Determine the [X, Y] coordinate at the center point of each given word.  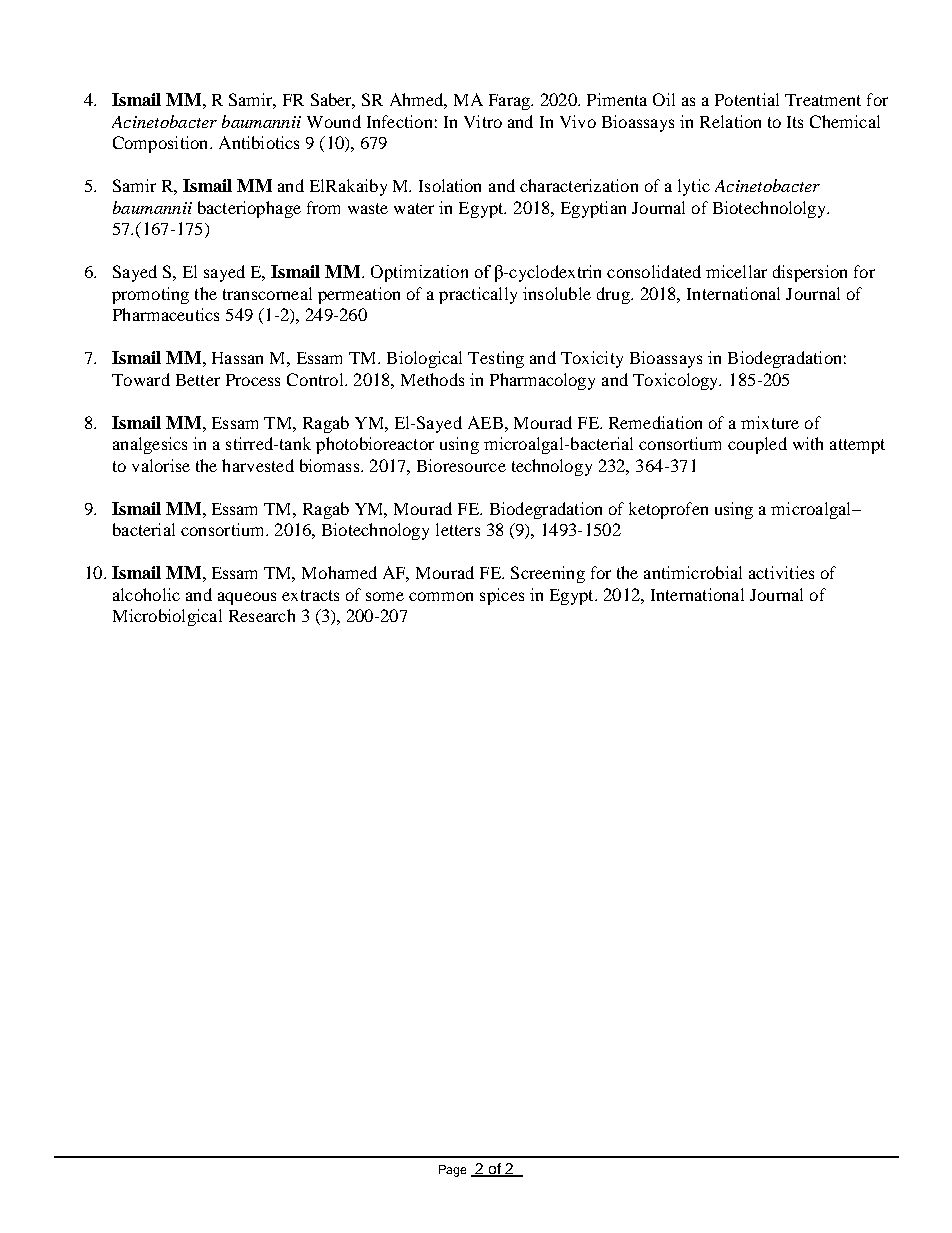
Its [795, 122]
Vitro [483, 121]
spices [502, 596]
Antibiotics [259, 142]
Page [452, 1171]
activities [781, 572]
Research [262, 615]
